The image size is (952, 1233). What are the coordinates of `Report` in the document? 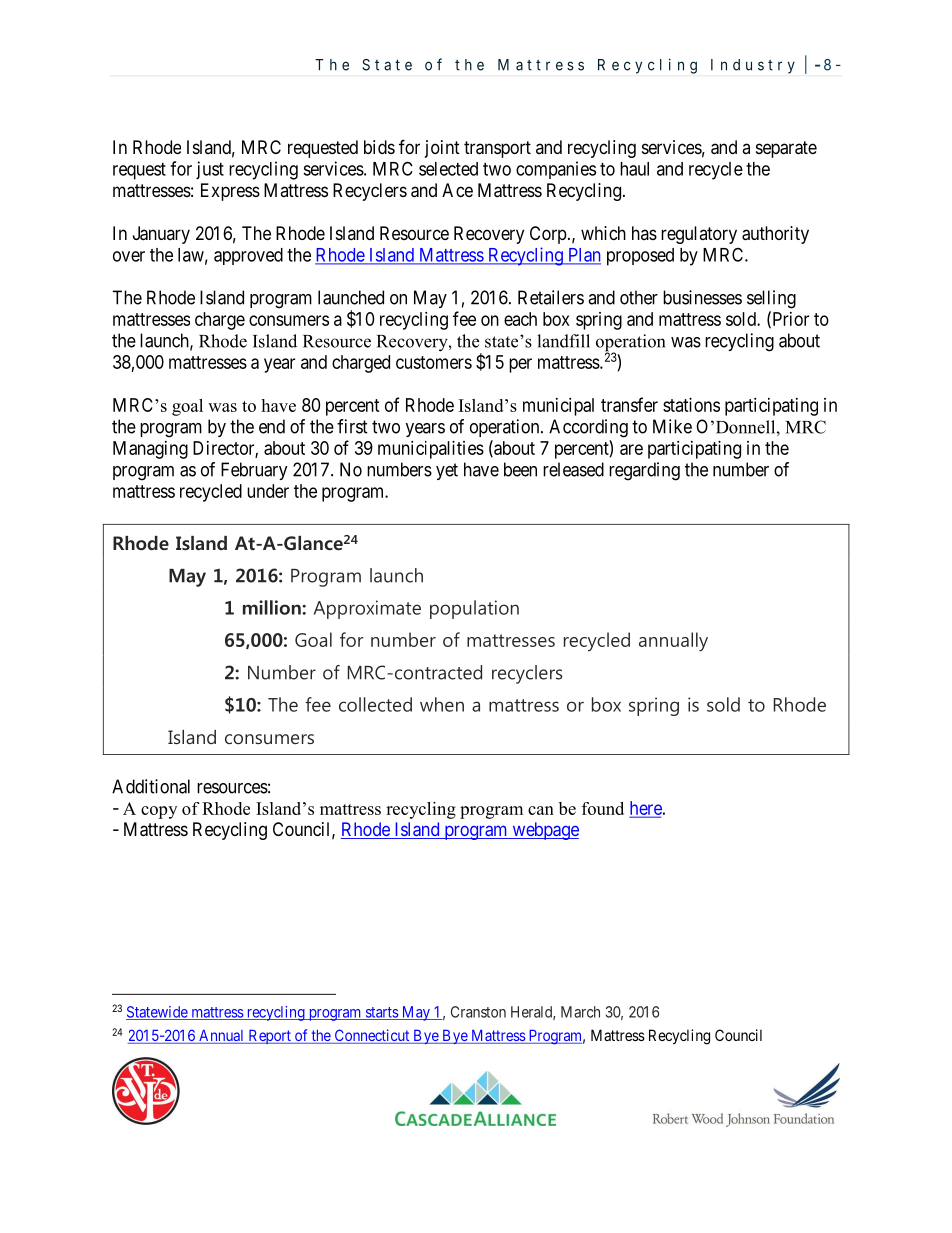 It's located at (269, 1037).
